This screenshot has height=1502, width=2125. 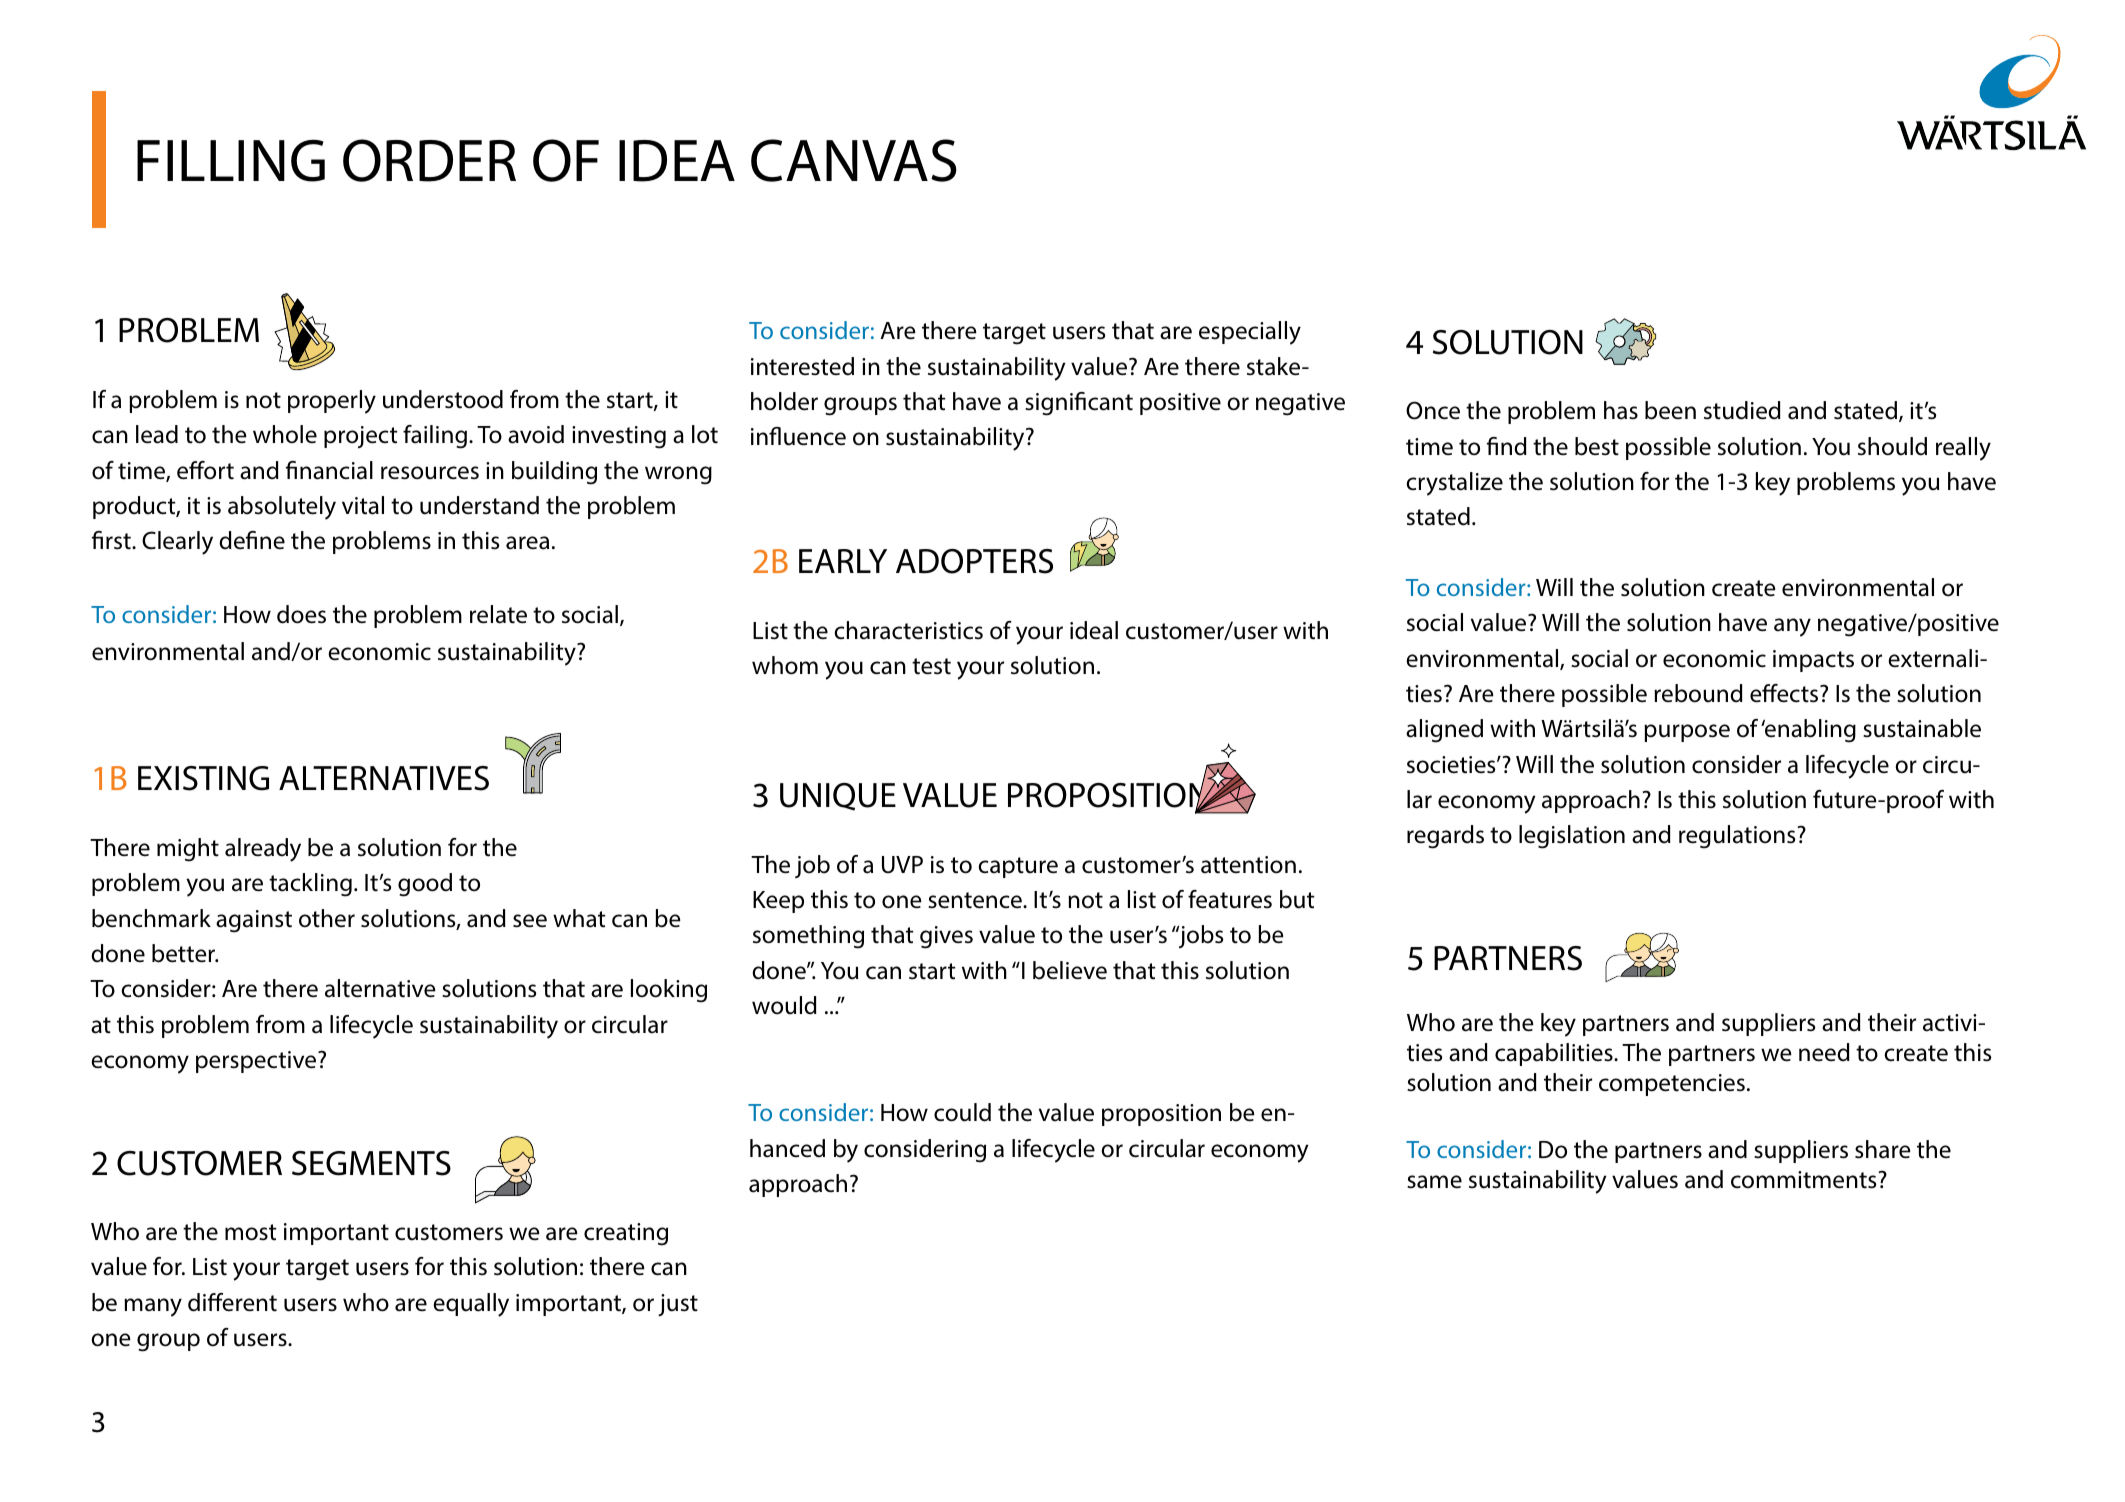 What do you see at coordinates (1687, 733) in the screenshot?
I see `purpose` at bounding box center [1687, 733].
